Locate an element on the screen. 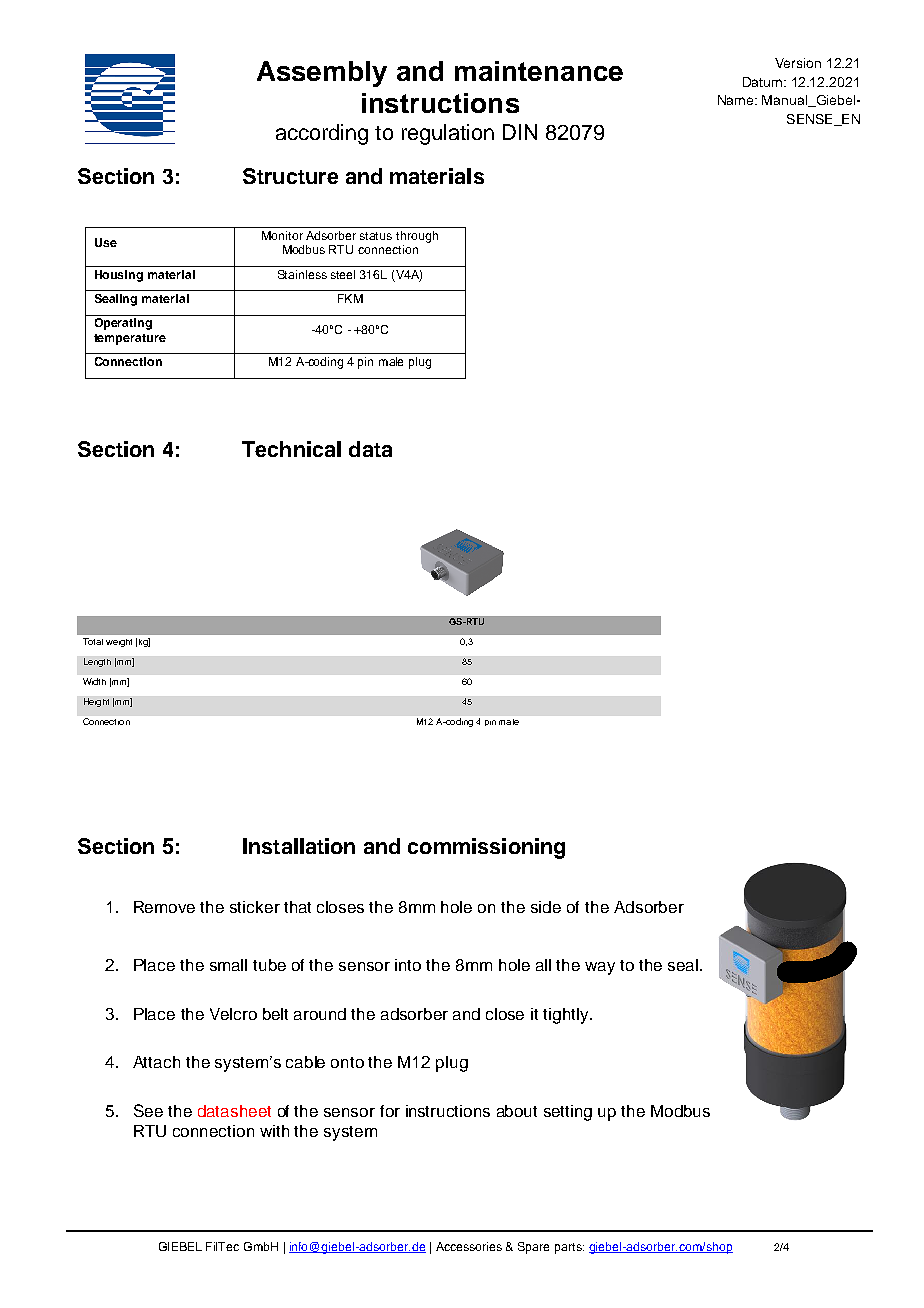 Image resolution: width=924 pixels, height=1308 pixels. commissioning is located at coordinates (486, 848).
